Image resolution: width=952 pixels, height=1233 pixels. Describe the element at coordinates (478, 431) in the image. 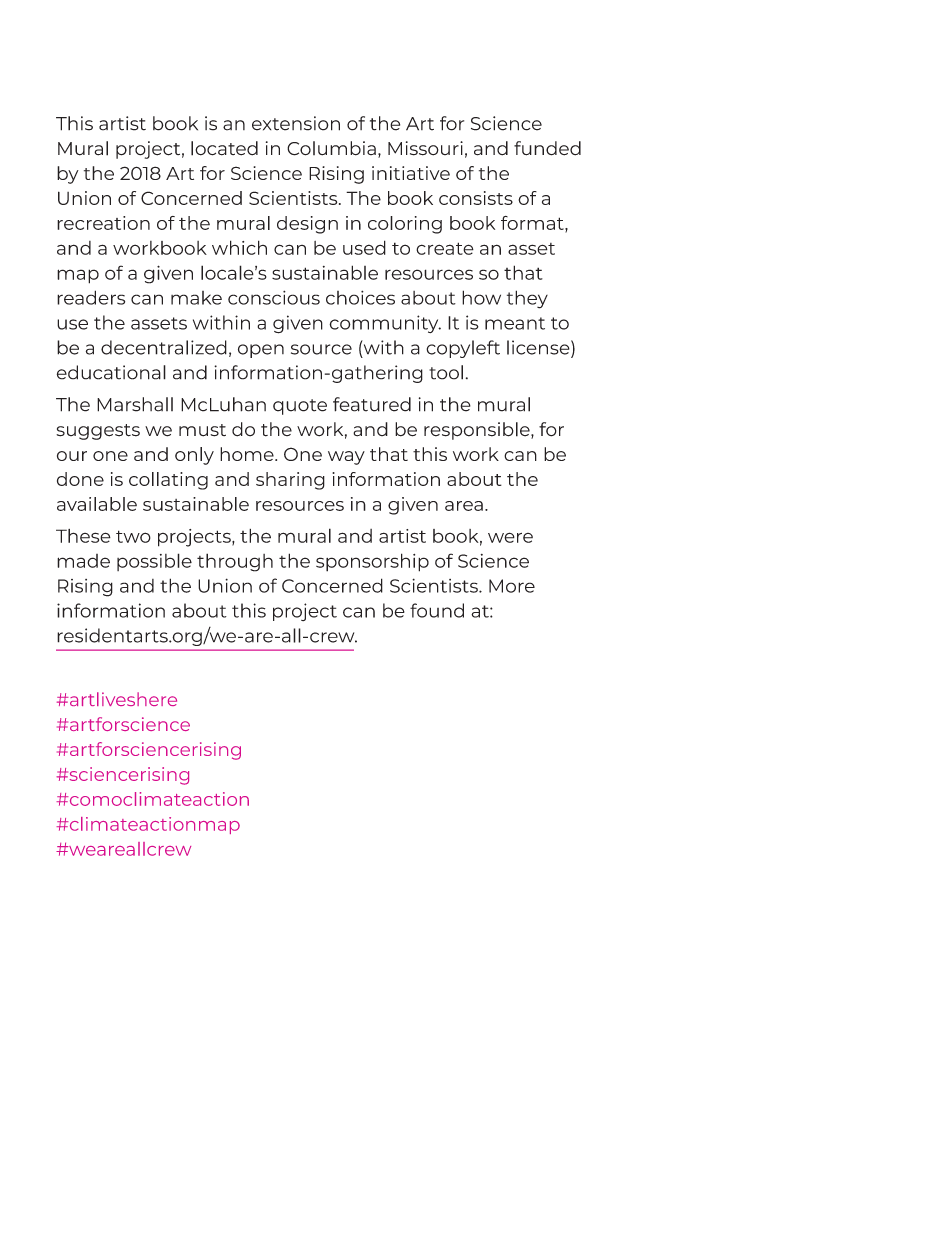

I see `responsible` at that location.
